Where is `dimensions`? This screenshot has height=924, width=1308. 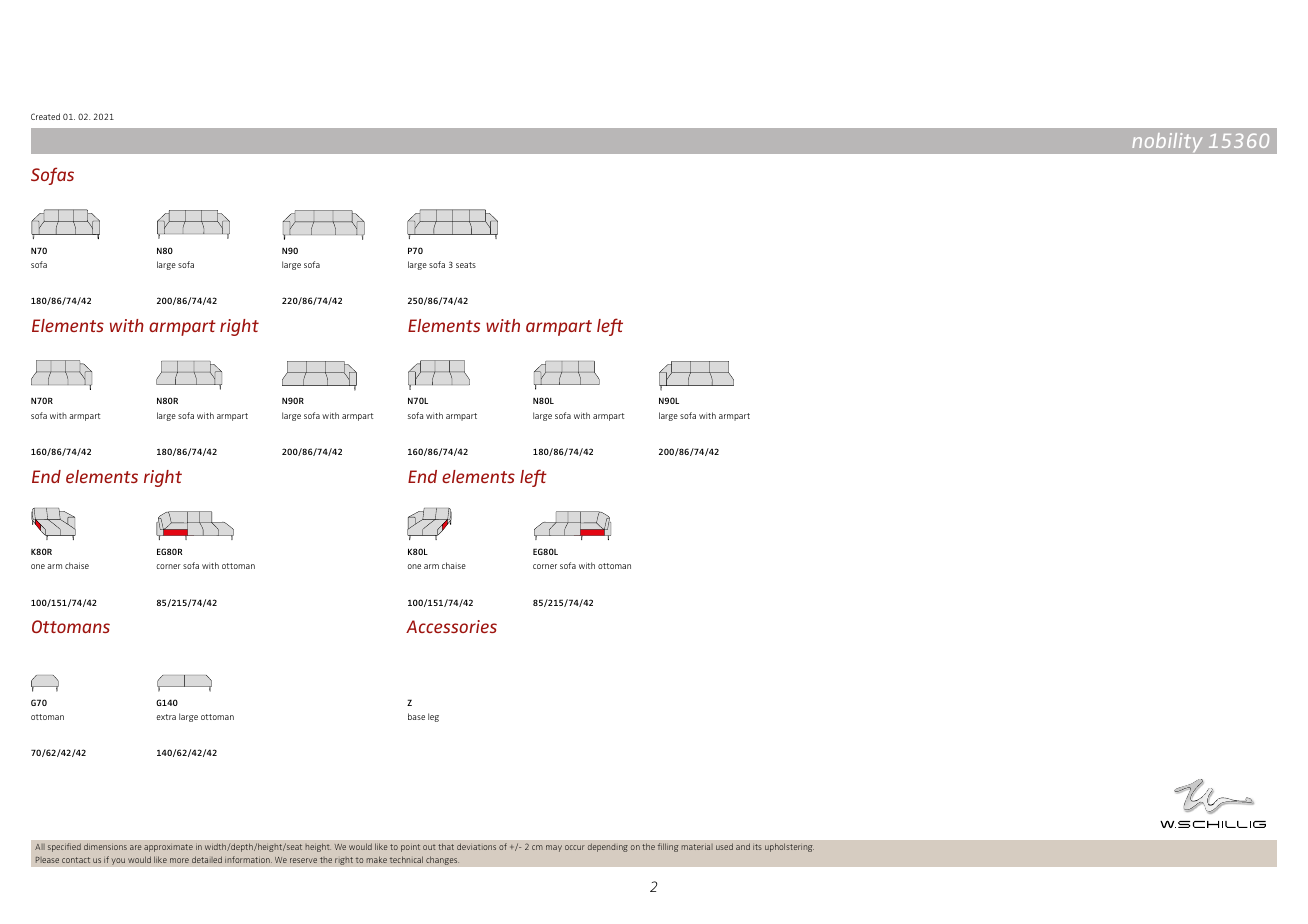 dimensions is located at coordinates (105, 846).
